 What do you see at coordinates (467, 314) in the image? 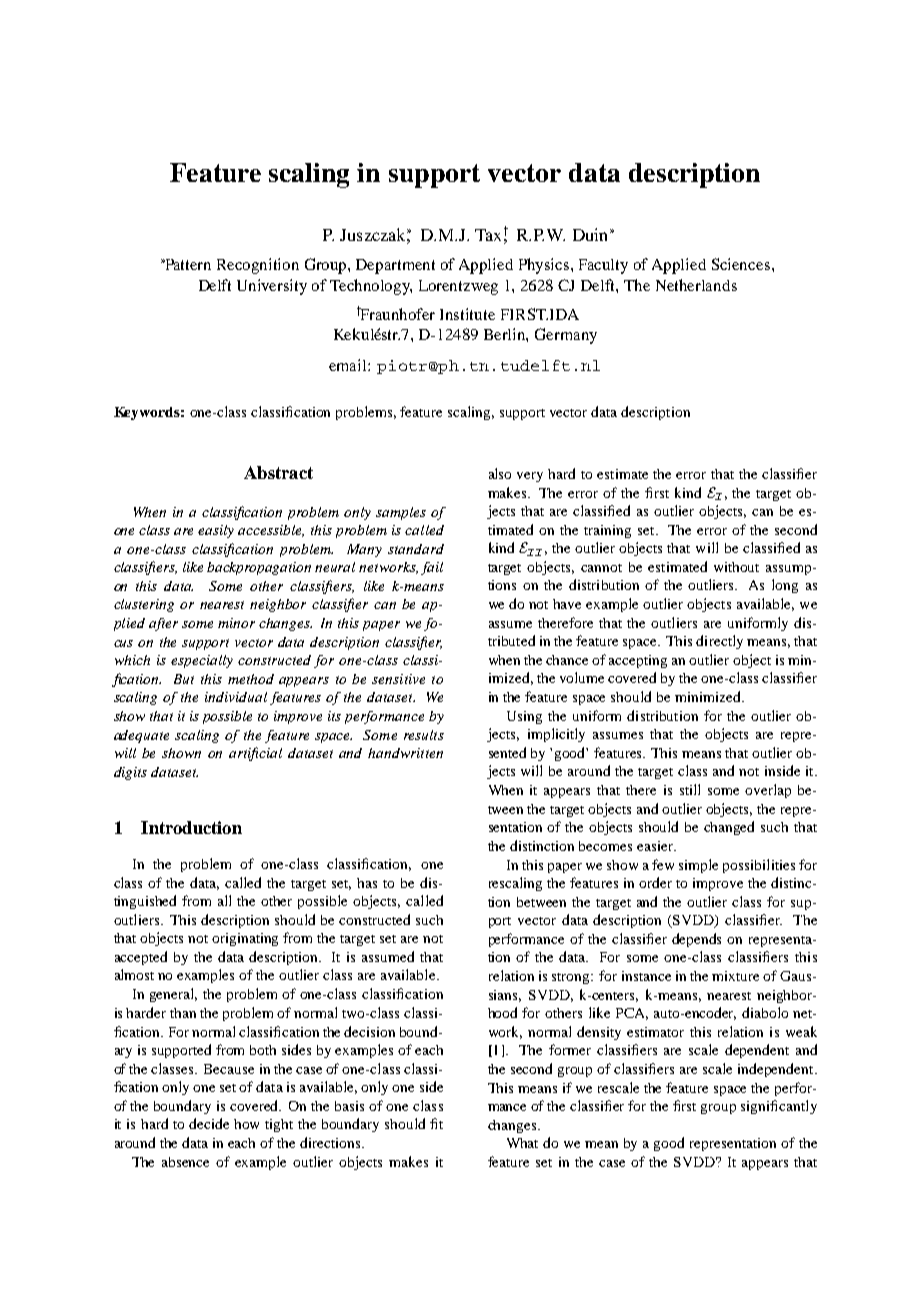
I see `Institute` at bounding box center [467, 314].
